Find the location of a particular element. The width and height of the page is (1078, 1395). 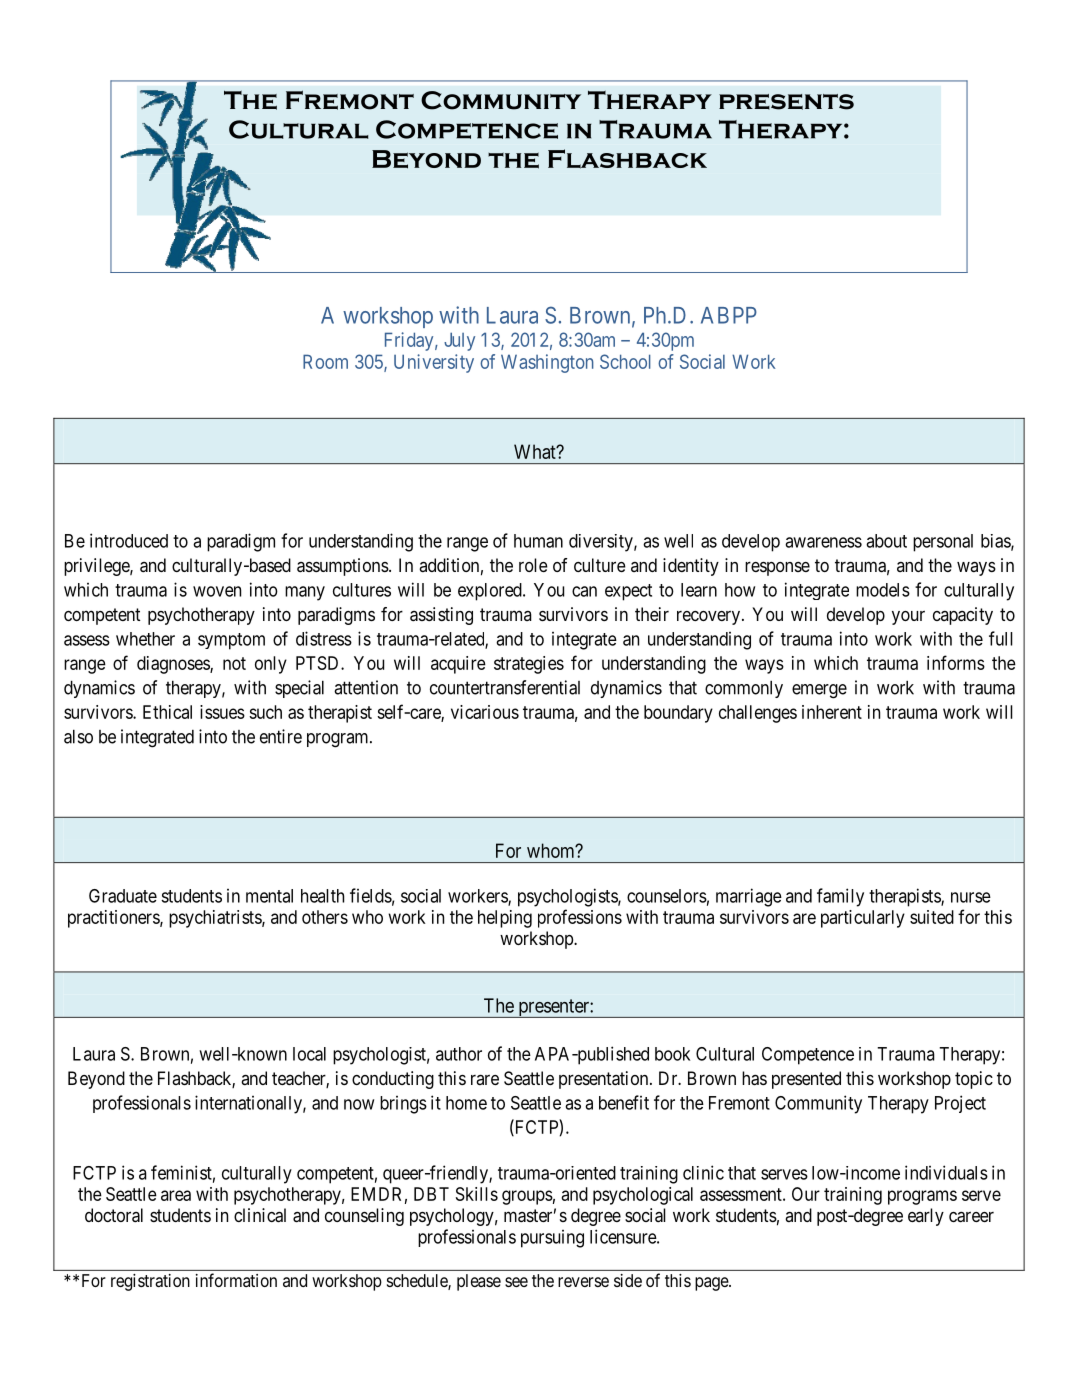

presents is located at coordinates (786, 102).
